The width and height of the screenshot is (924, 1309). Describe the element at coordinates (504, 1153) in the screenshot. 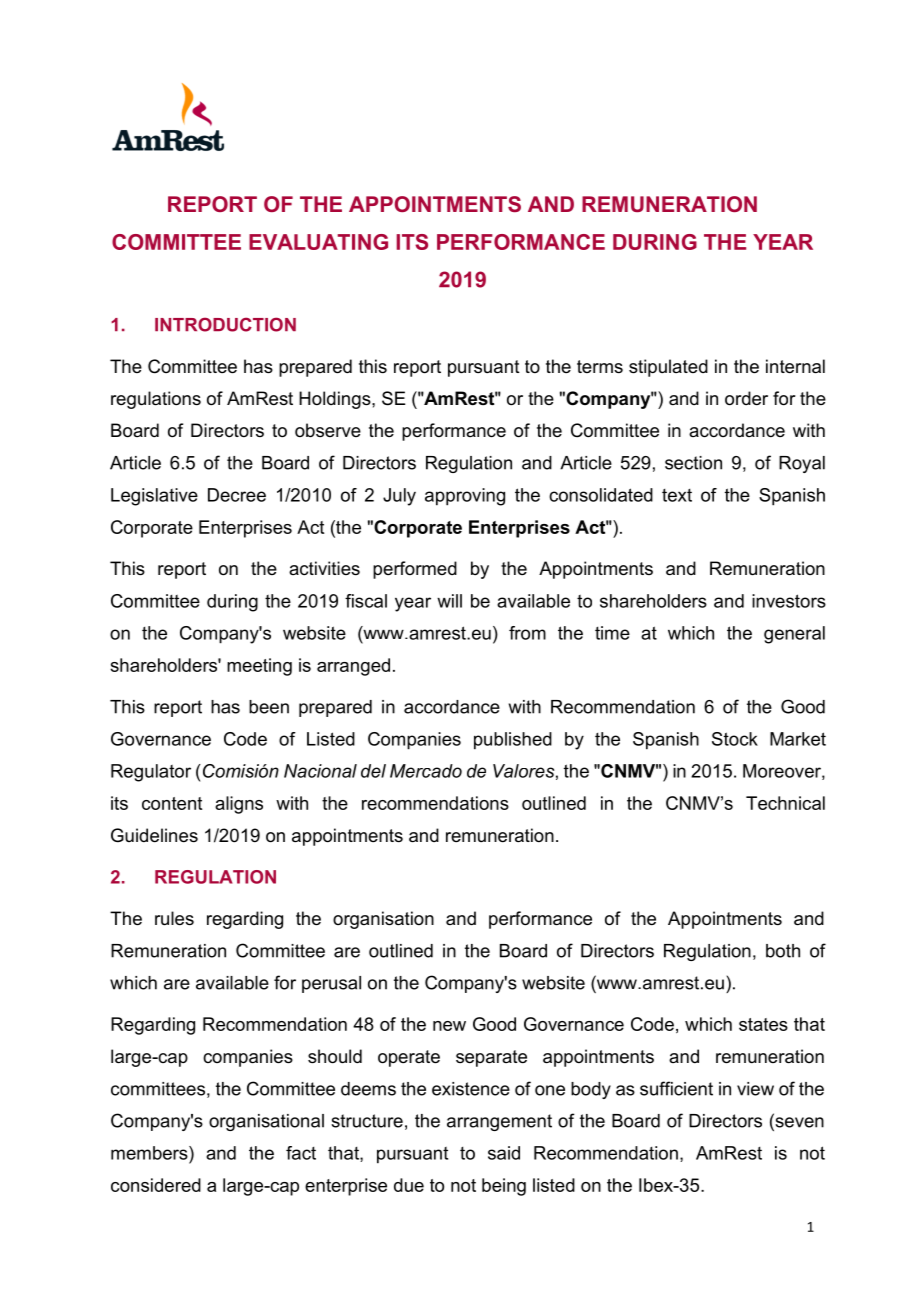

I see `said` at that location.
